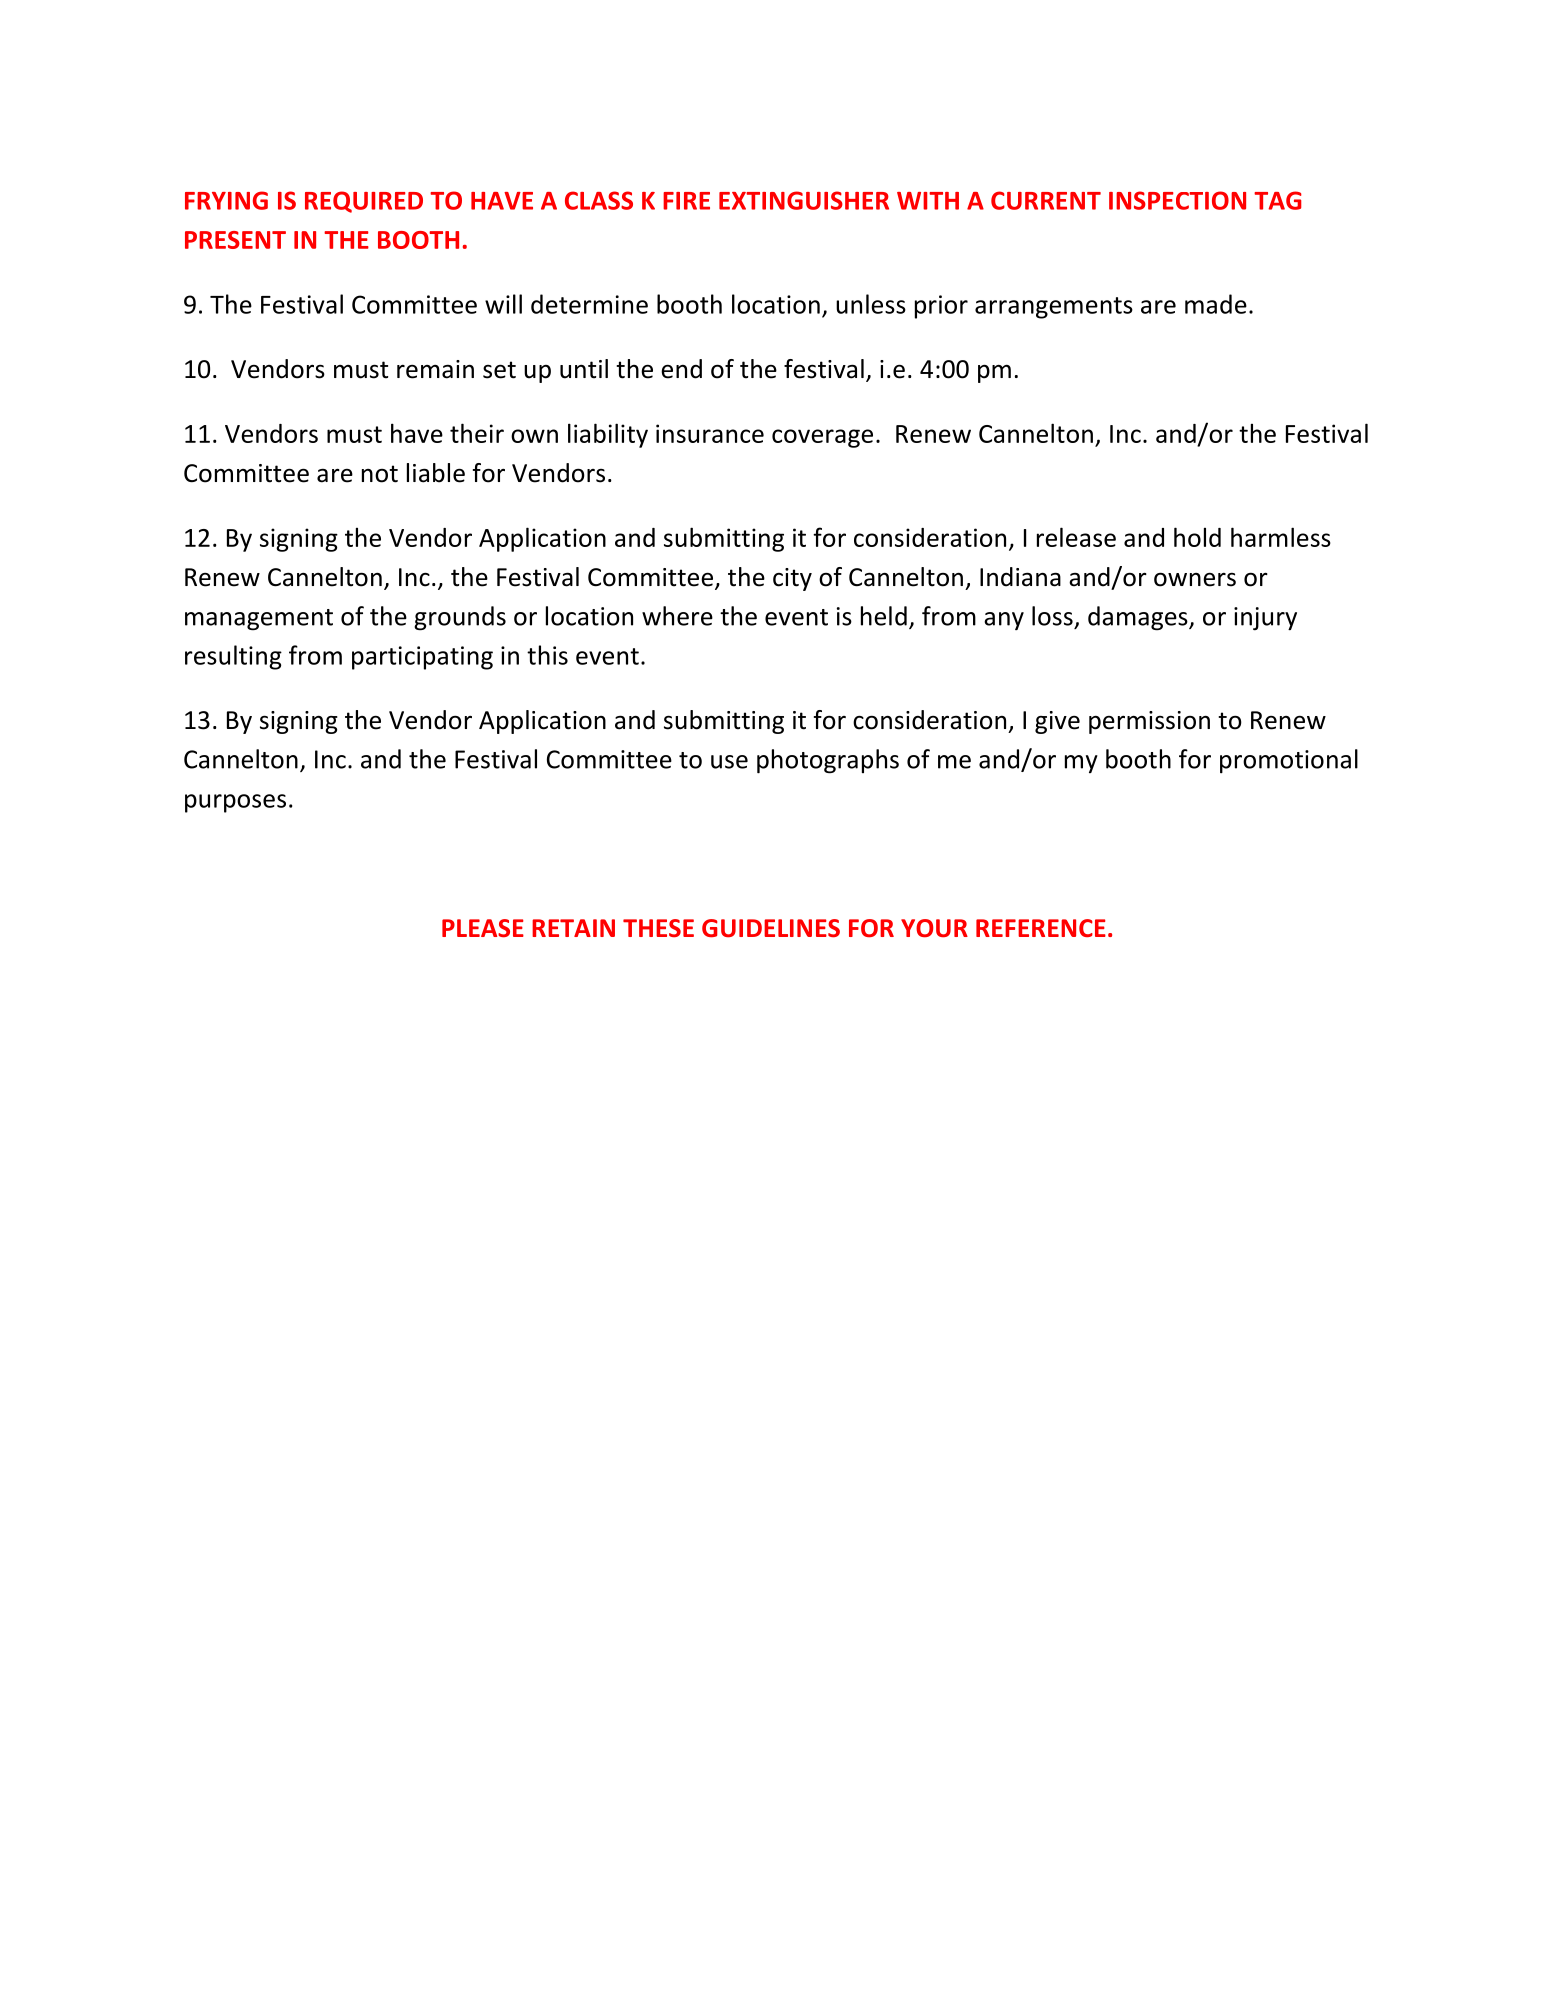 The image size is (1555, 2013). What do you see at coordinates (1177, 200) in the image?
I see `INSPECTION` at bounding box center [1177, 200].
